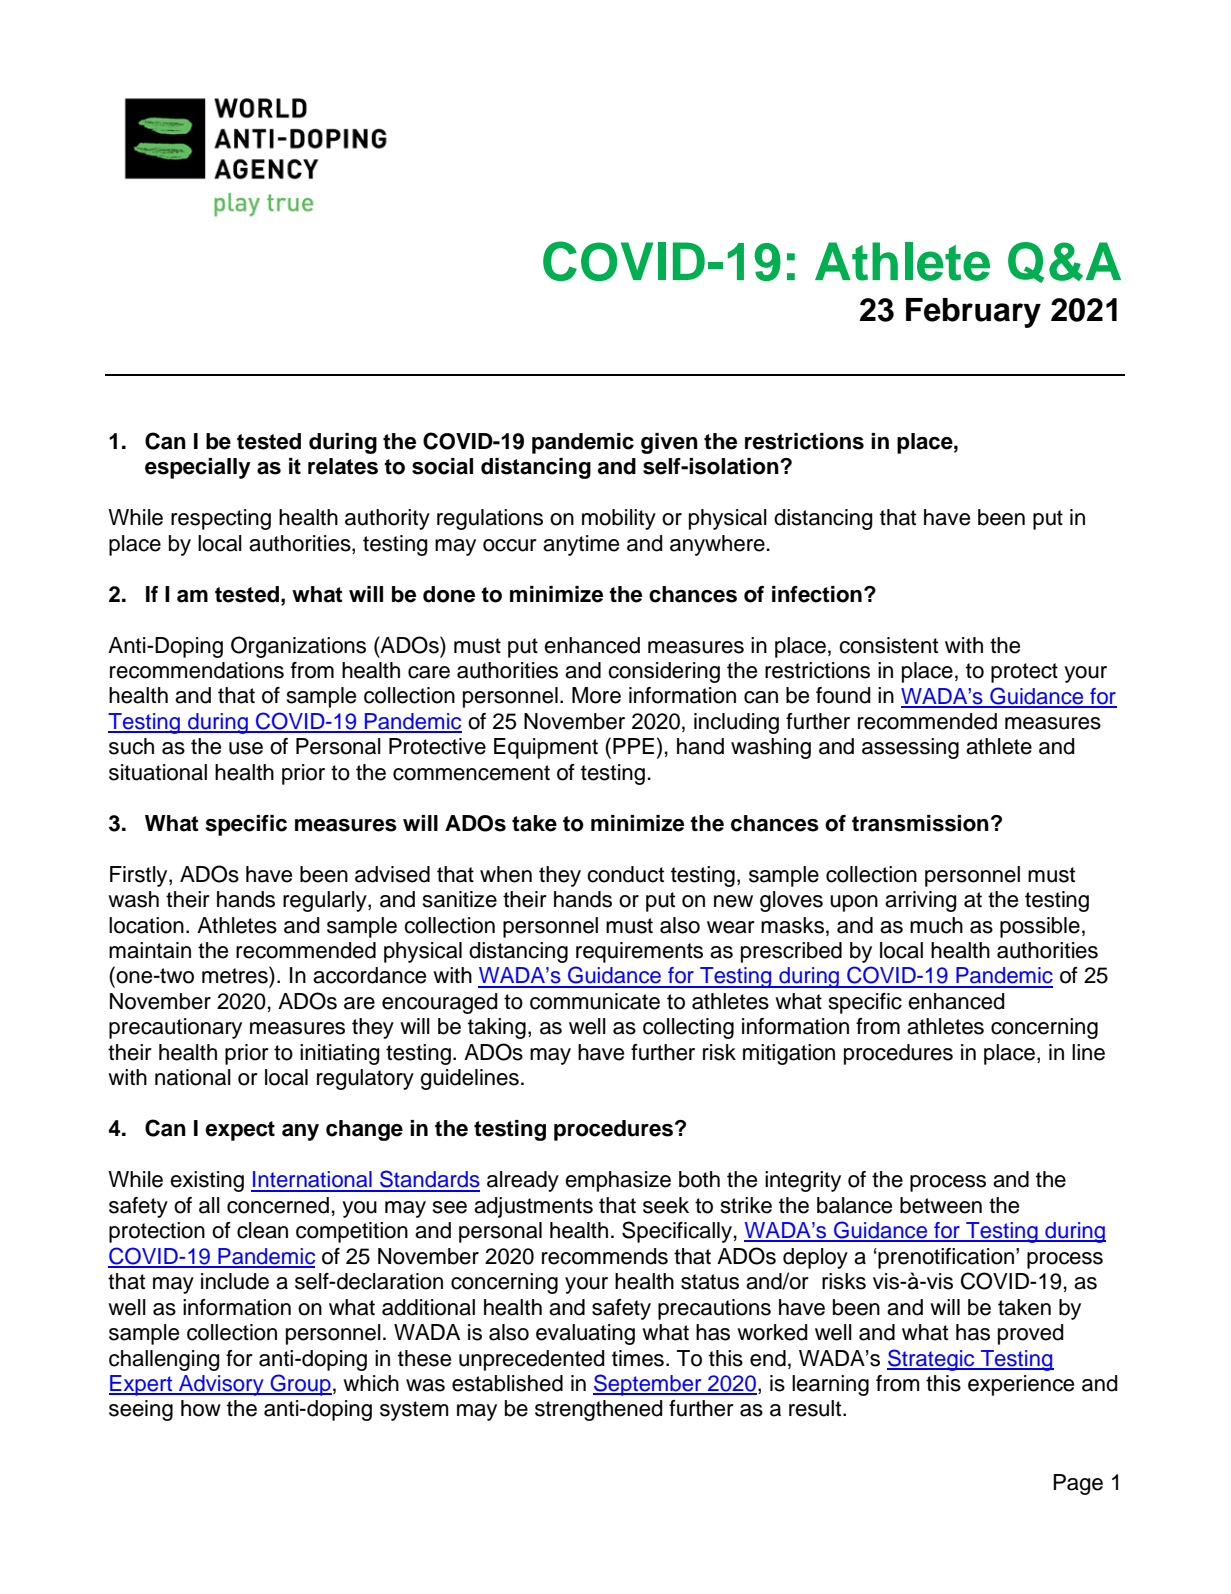 This image has height=1594, width=1231. I want to click on how, so click(201, 1408).
